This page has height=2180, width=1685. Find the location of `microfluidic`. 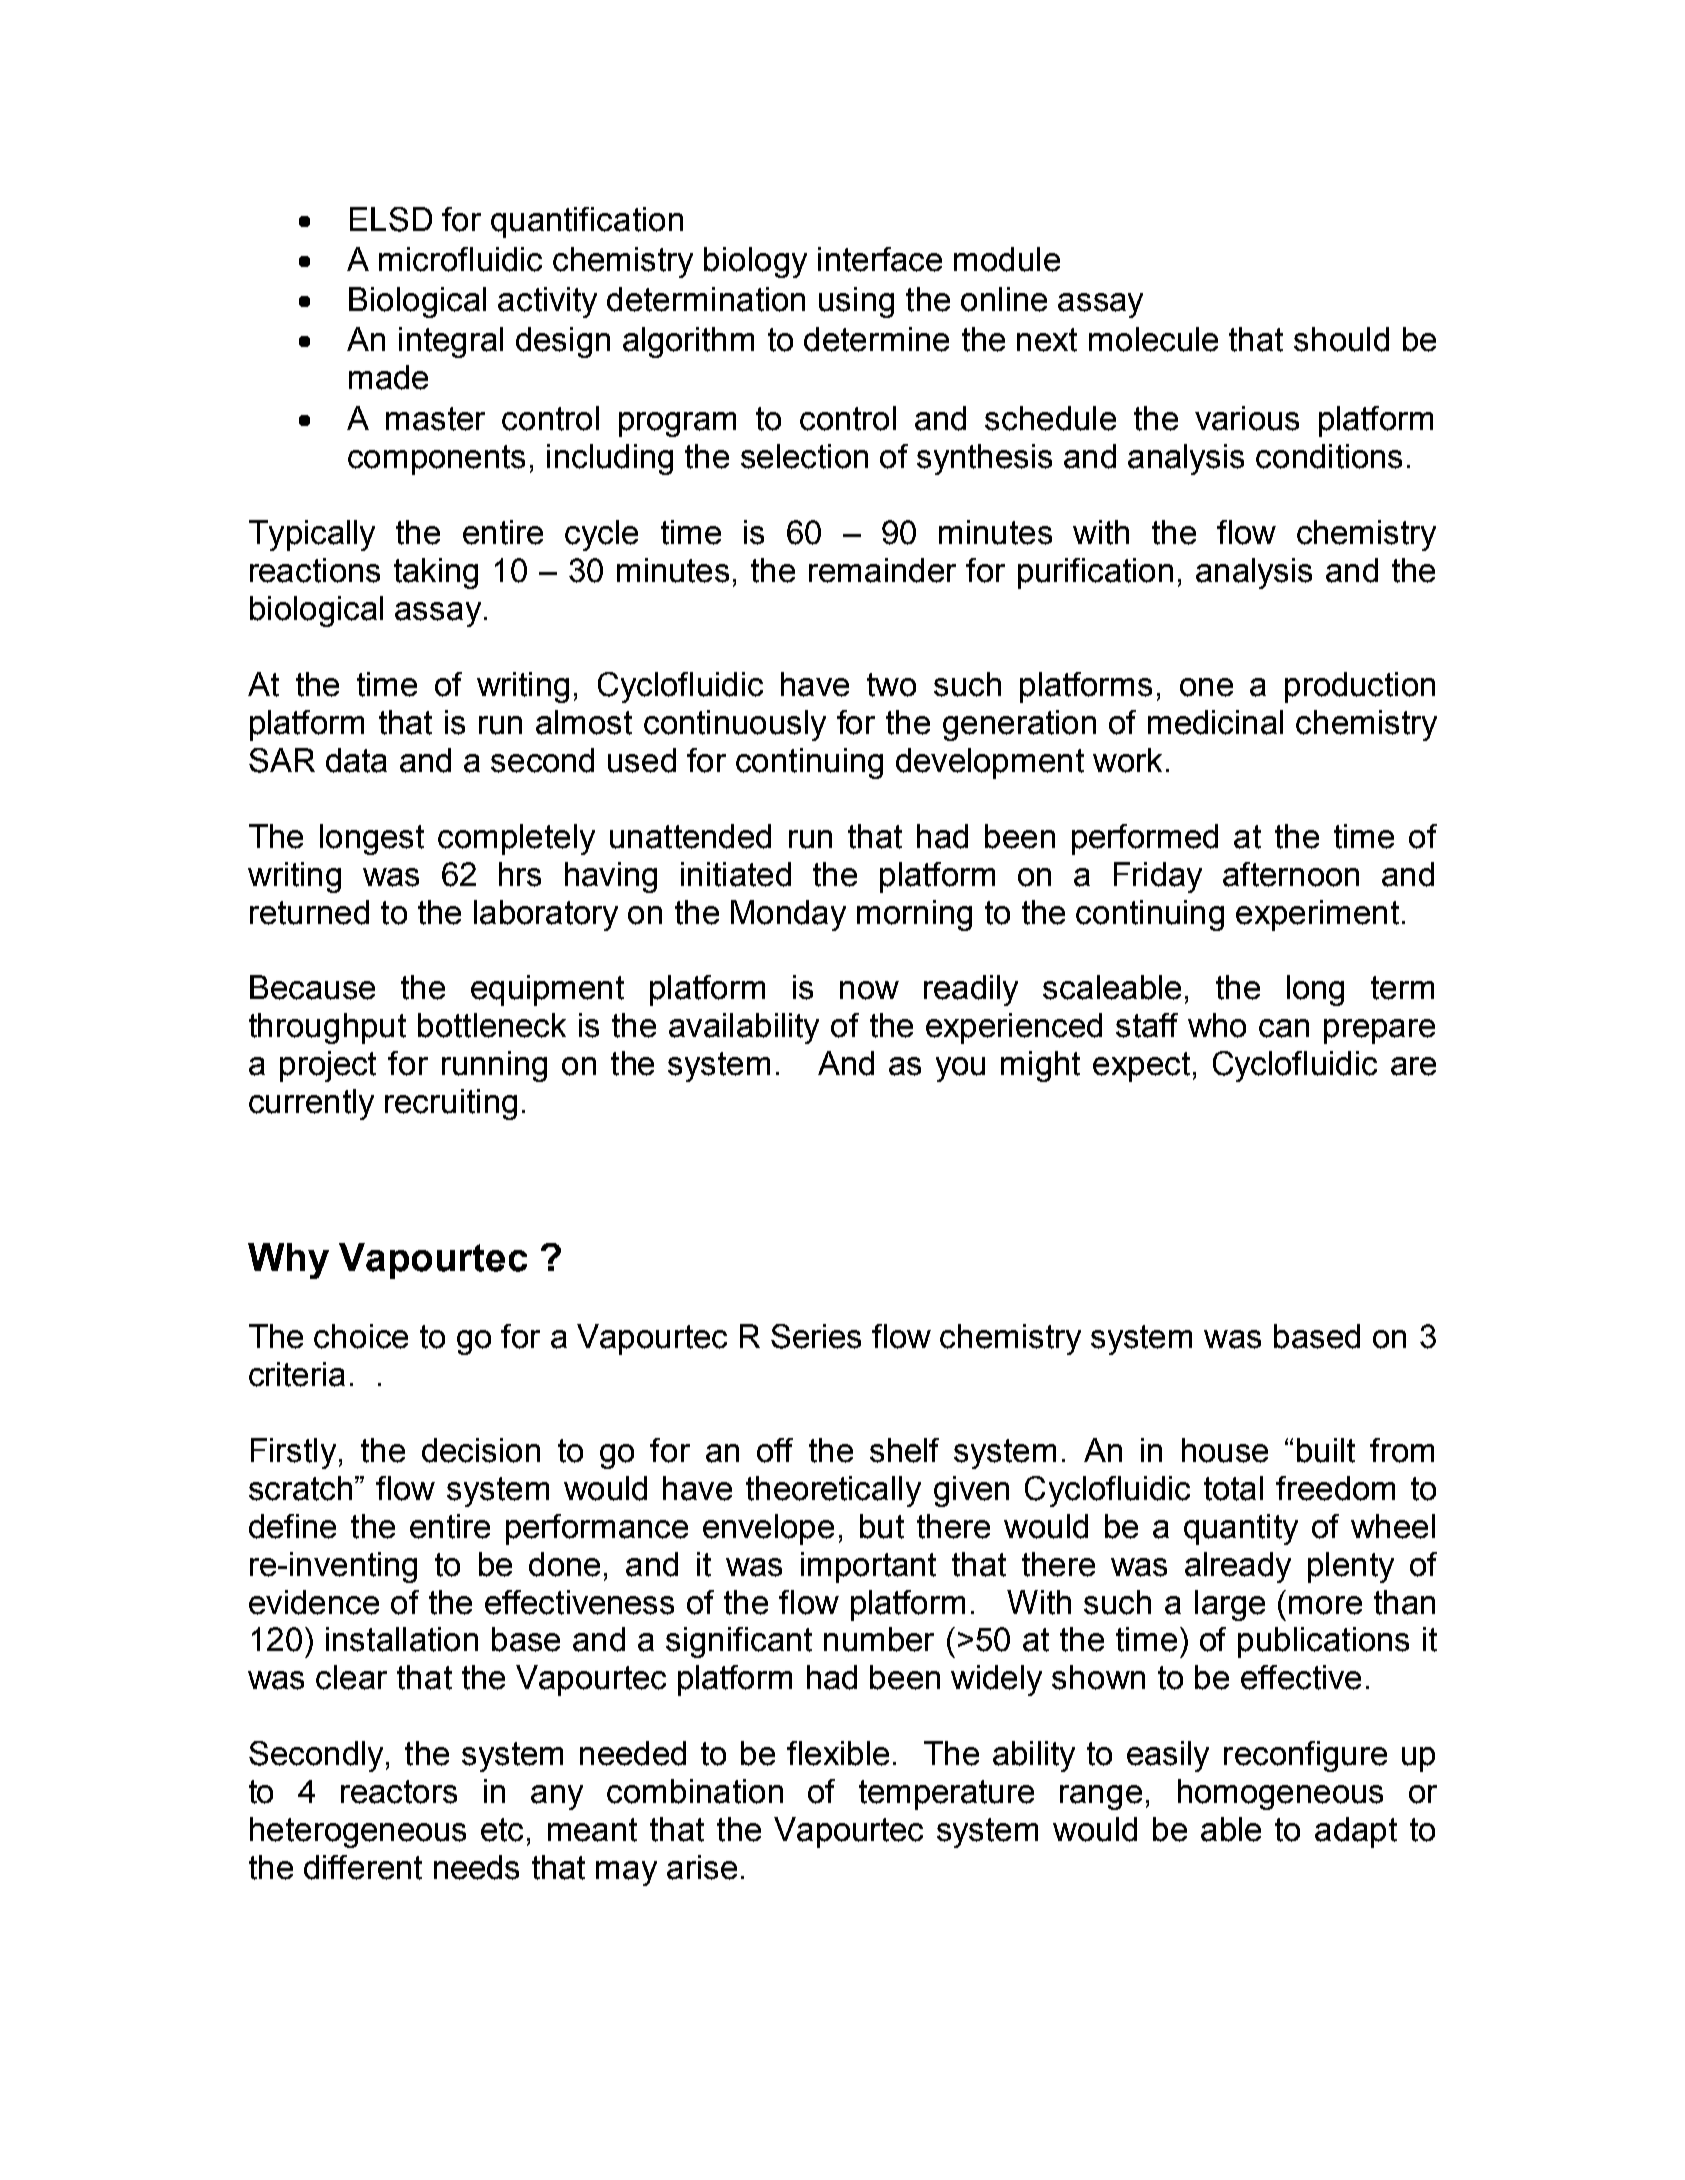

microfluidic is located at coordinates (460, 259).
